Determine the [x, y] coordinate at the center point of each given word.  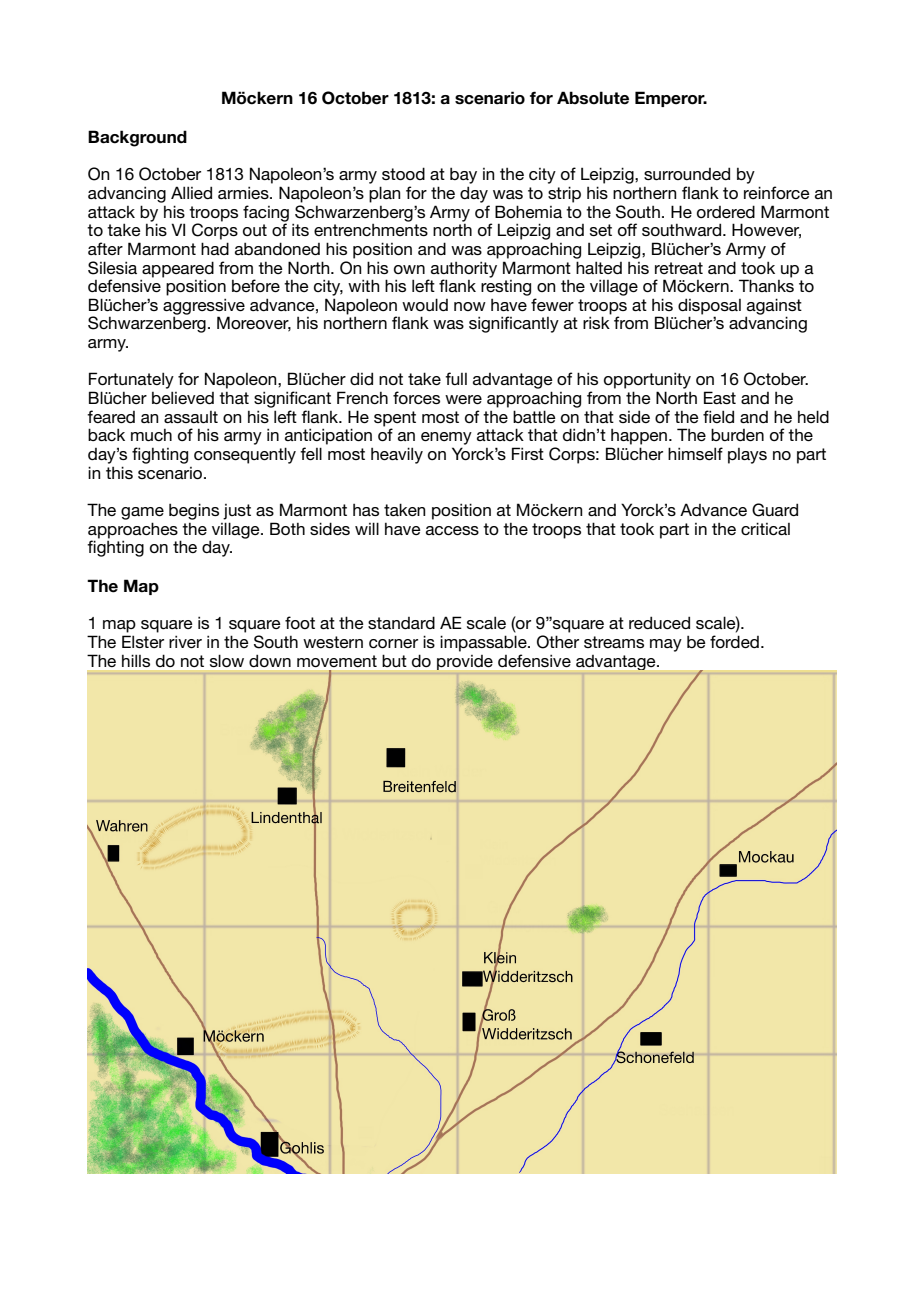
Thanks [766, 284]
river [185, 641]
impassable [484, 643]
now [470, 306]
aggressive [204, 307]
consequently [245, 455]
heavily [397, 455]
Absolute [593, 98]
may [666, 645]
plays [747, 456]
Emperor [671, 99]
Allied [191, 192]
